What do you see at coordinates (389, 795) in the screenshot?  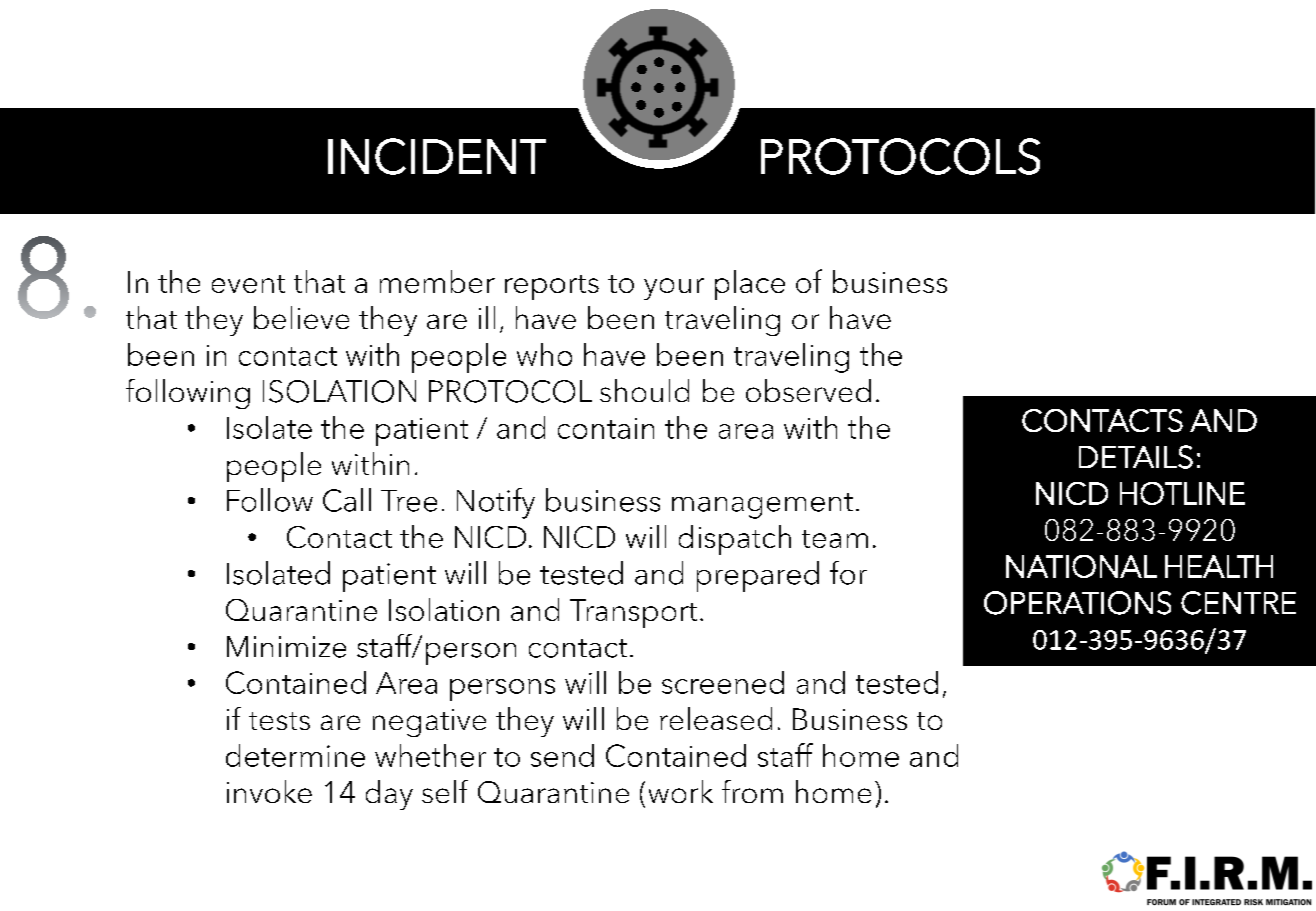 I see `day` at bounding box center [389, 795].
